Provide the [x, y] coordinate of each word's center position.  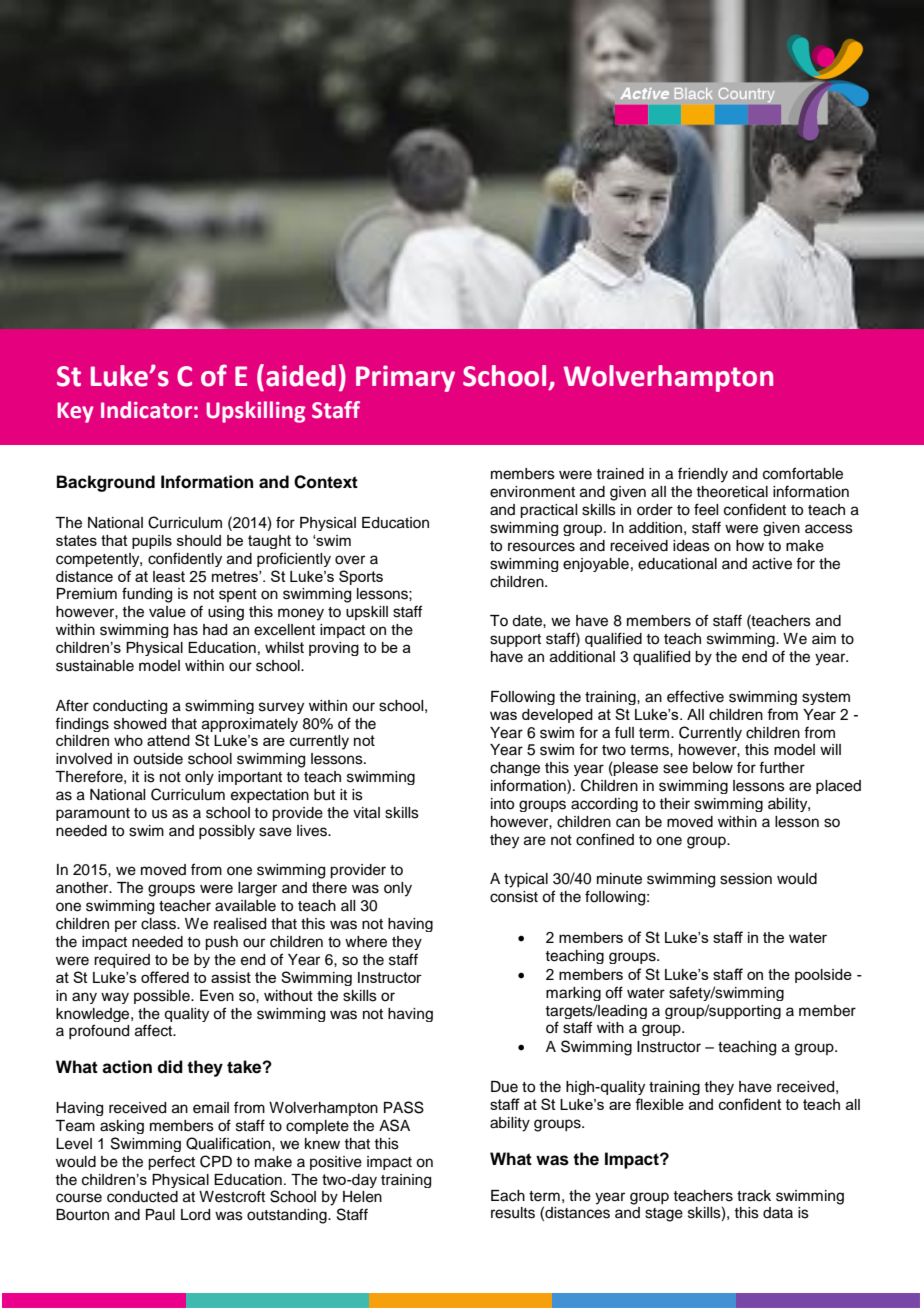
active [772, 564]
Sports [361, 577]
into [502, 804]
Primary [405, 378]
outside [158, 759]
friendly [703, 475]
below [713, 768]
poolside [823, 976]
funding [147, 595]
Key [76, 412]
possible [163, 997]
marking [573, 994]
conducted [142, 1197]
